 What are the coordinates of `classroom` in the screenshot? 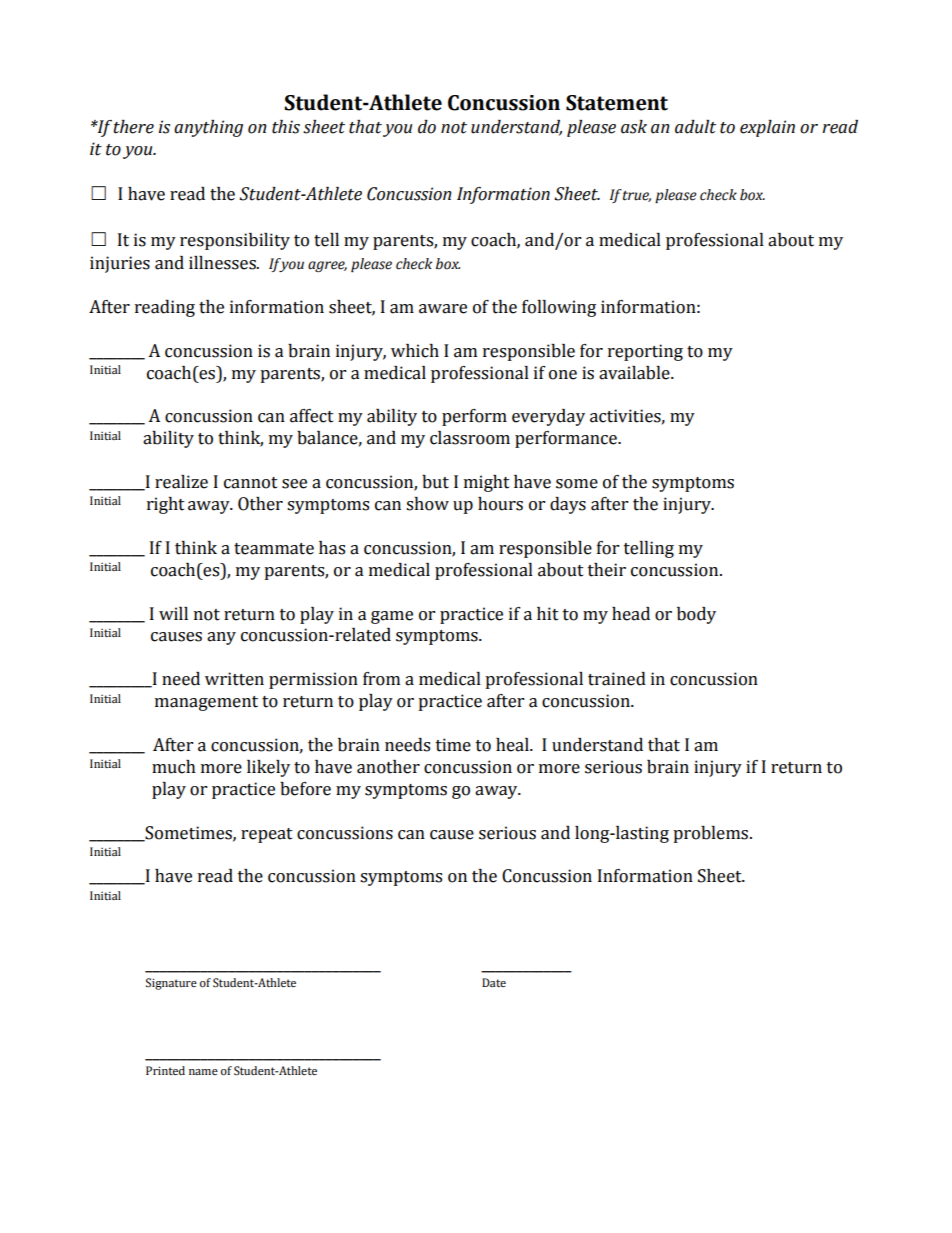 It's located at (470, 438).
